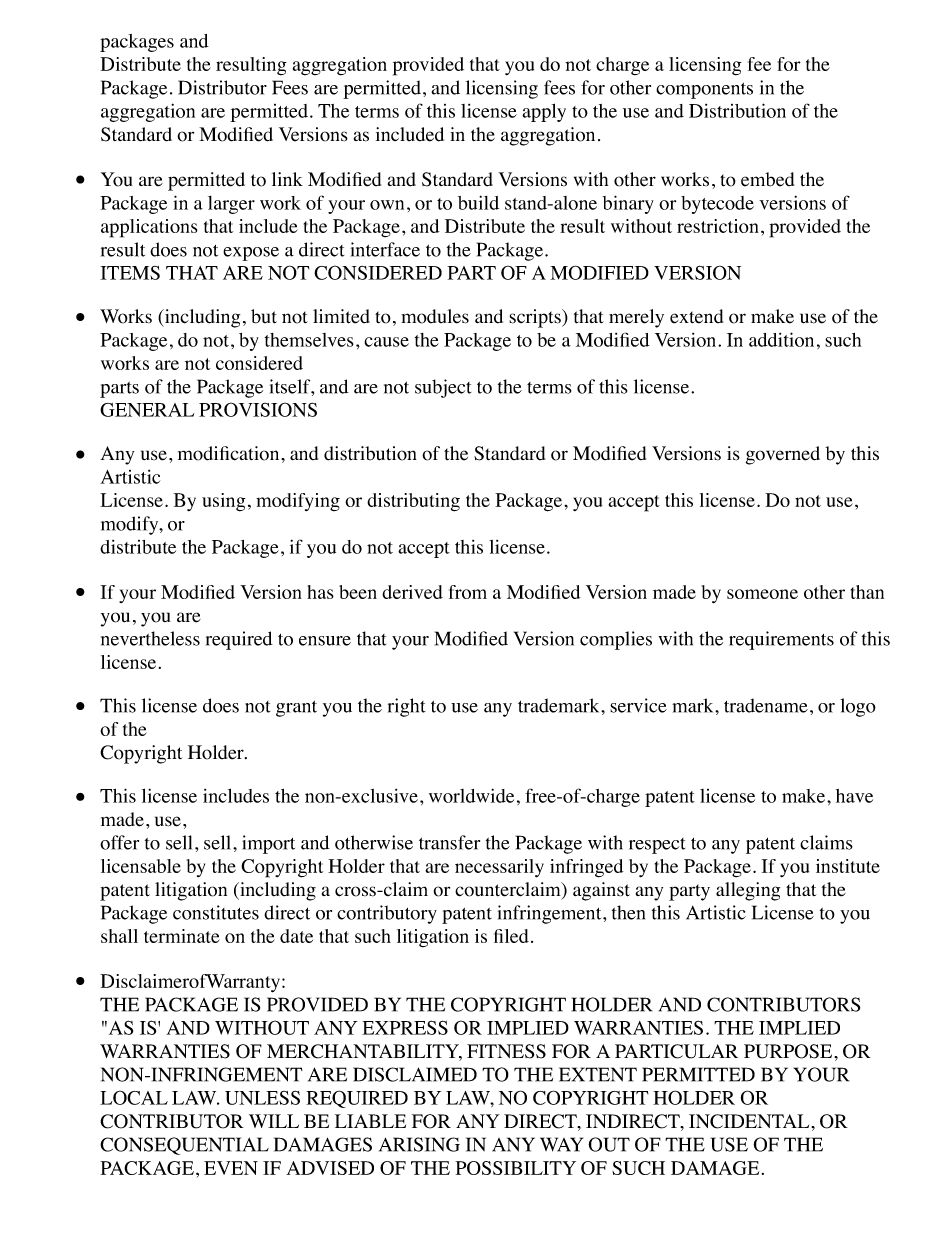 This document has width=952, height=1233. Describe the element at coordinates (471, 795) in the document. I see `worldwide` at that location.
